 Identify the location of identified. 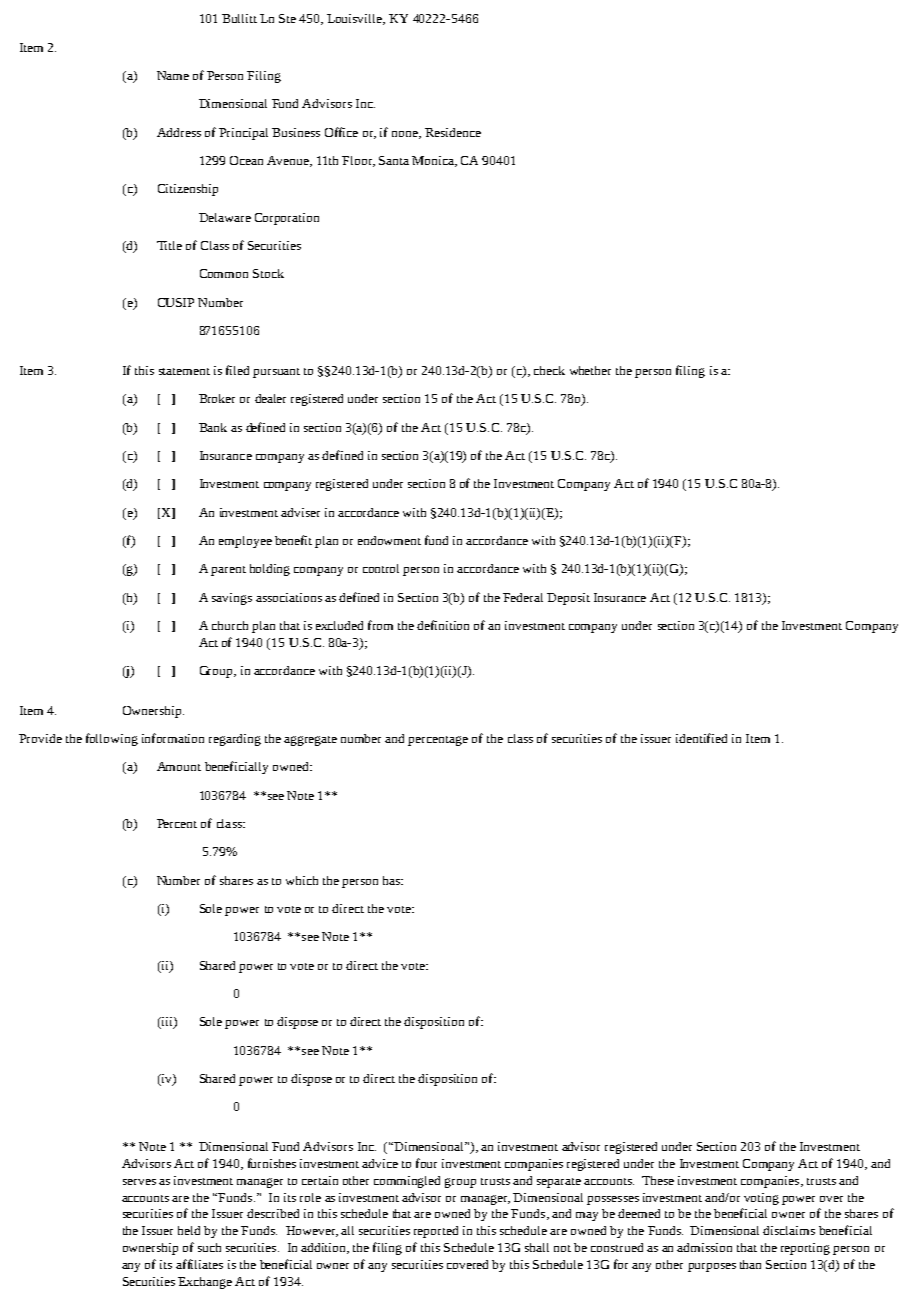
(701, 738).
